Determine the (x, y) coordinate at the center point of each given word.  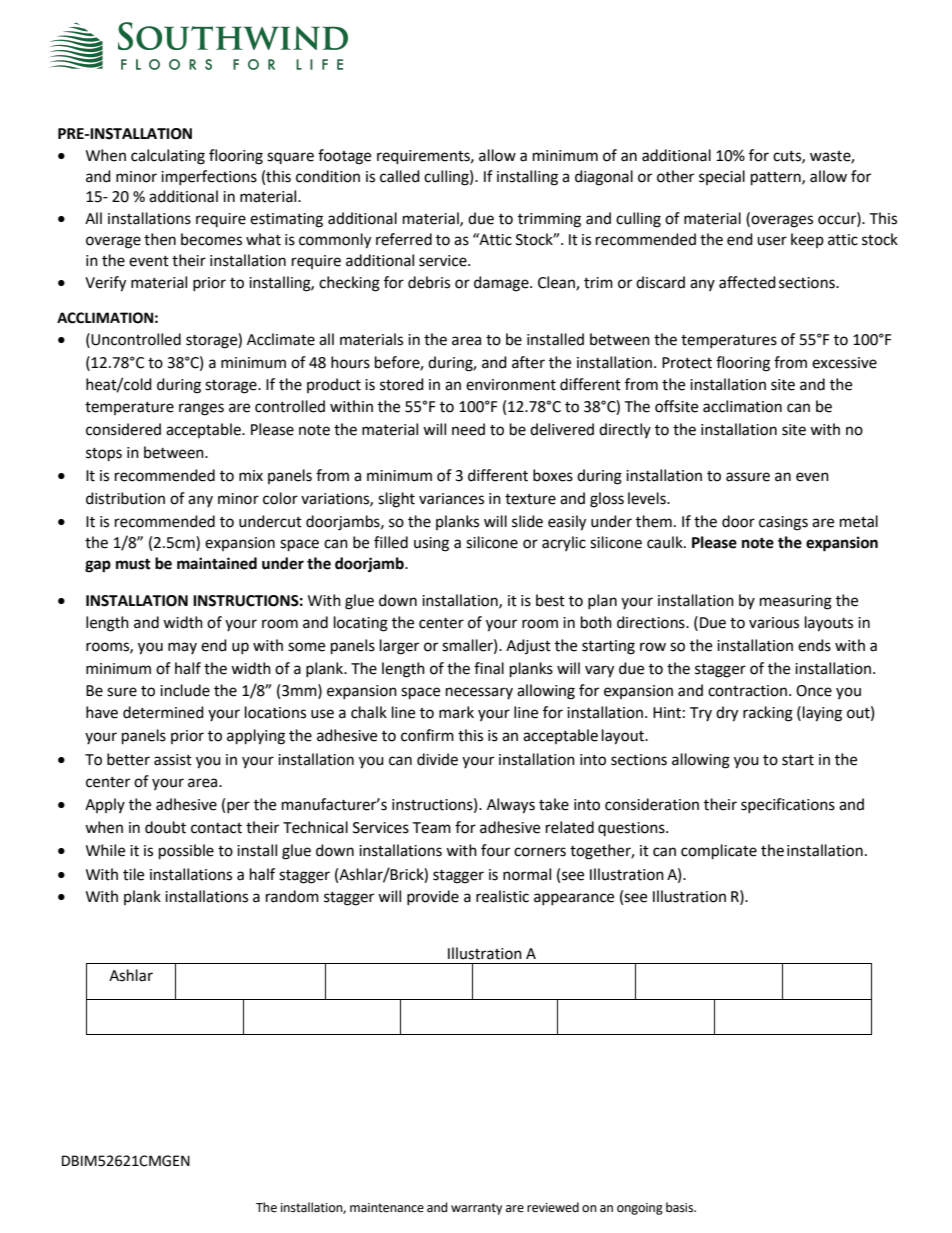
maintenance (387, 1208)
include (185, 690)
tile (133, 874)
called (400, 176)
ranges (201, 409)
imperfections (209, 177)
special (722, 177)
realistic (502, 896)
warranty (476, 1209)
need (468, 429)
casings (783, 523)
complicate (719, 852)
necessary (479, 693)
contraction (747, 691)
